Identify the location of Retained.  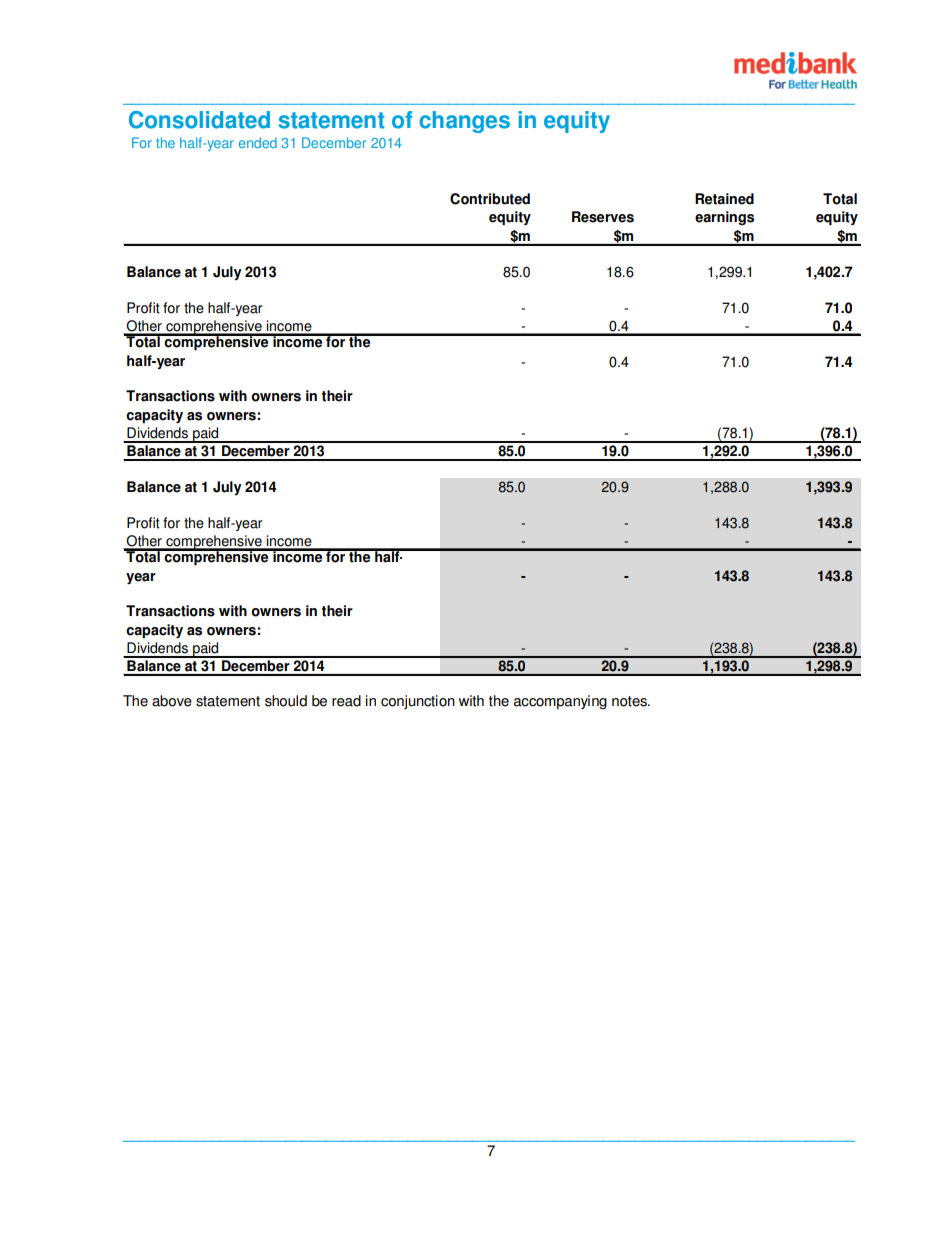
(724, 199).
